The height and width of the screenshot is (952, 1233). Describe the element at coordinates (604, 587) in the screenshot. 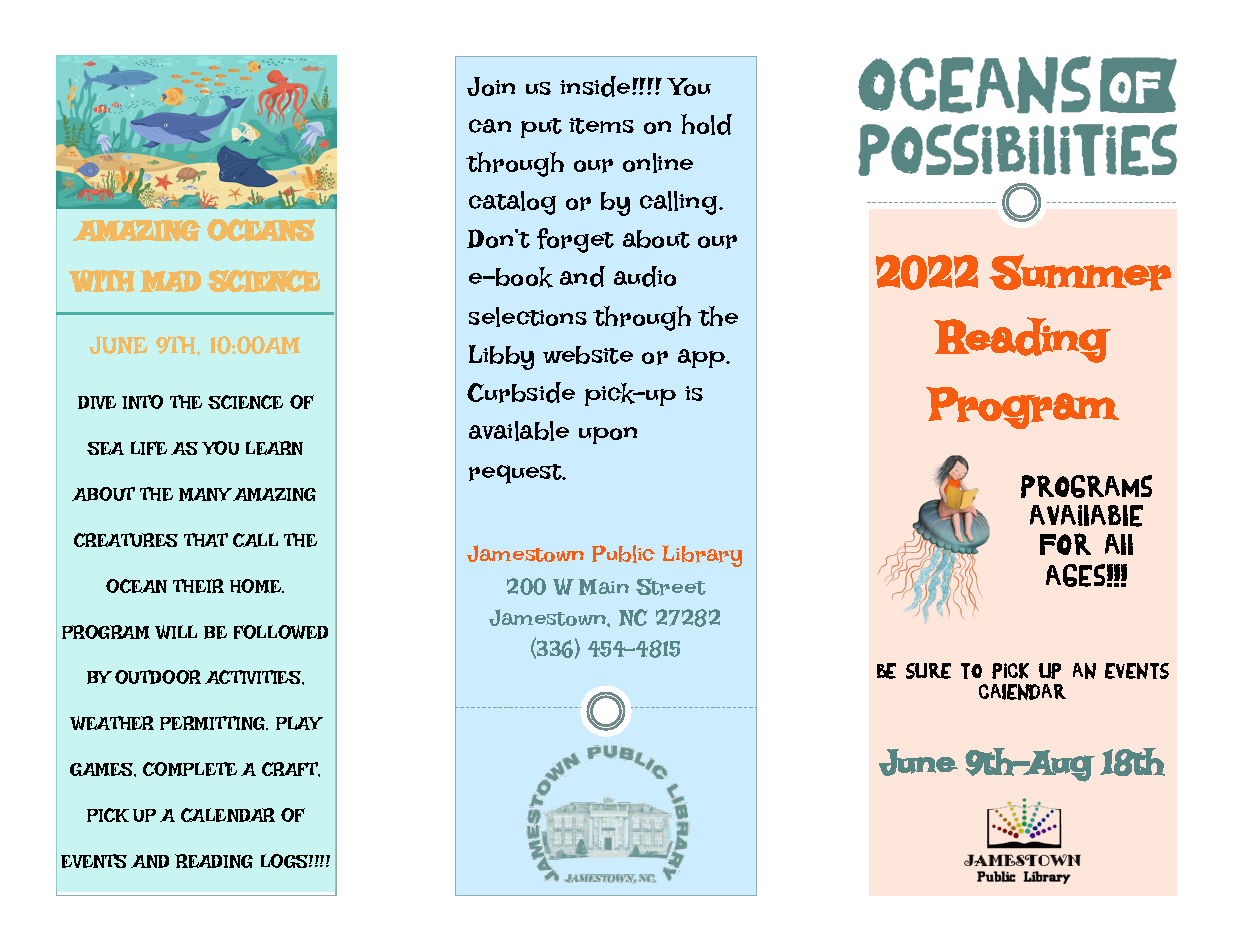

I see `Main` at that location.
